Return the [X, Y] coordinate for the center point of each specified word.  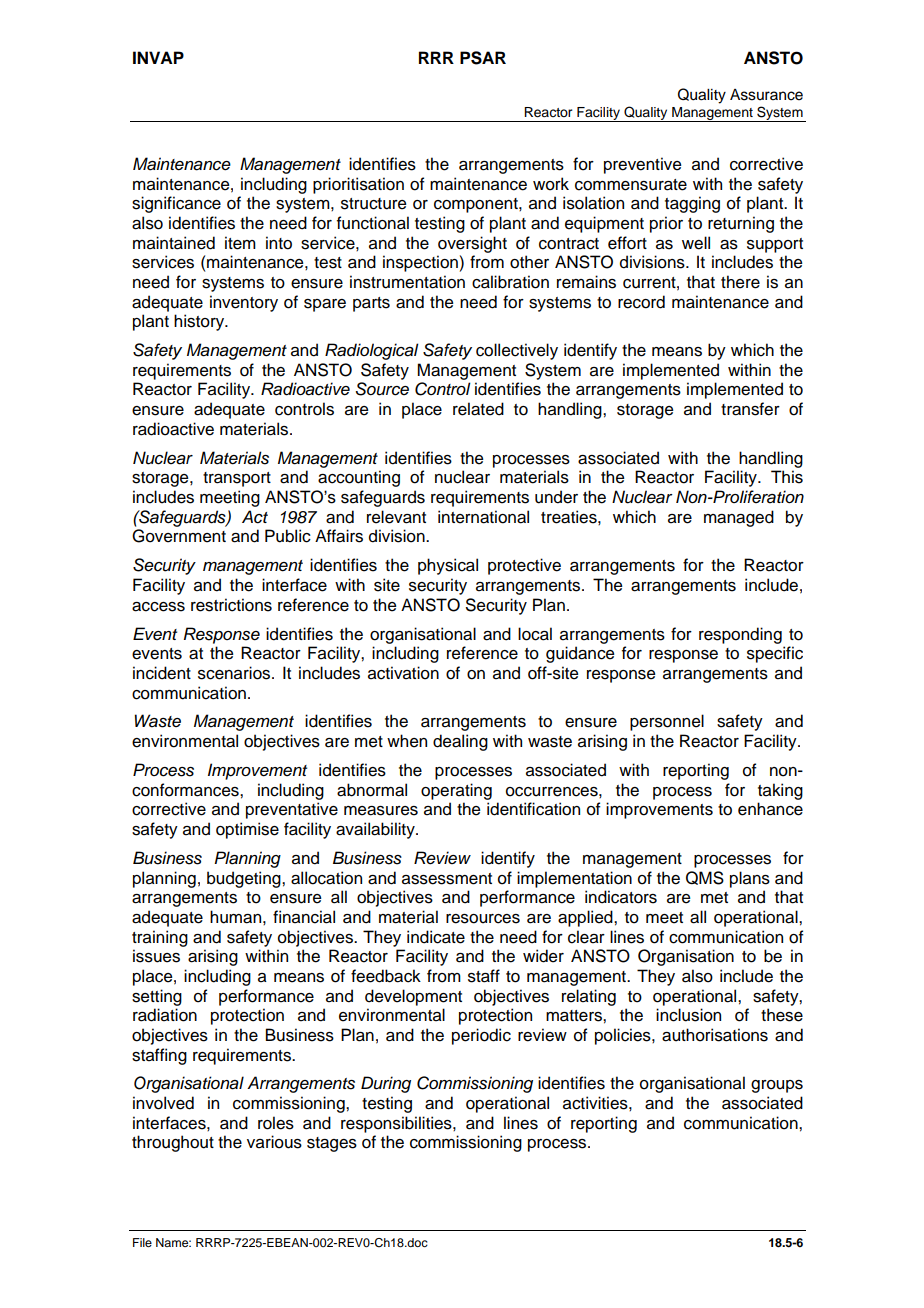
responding [740, 635]
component [477, 205]
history [200, 322]
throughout [173, 1143]
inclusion [688, 1015]
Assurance [766, 95]
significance [176, 204]
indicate [436, 937]
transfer [750, 409]
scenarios [235, 673]
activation [403, 673]
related [478, 409]
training [160, 938]
